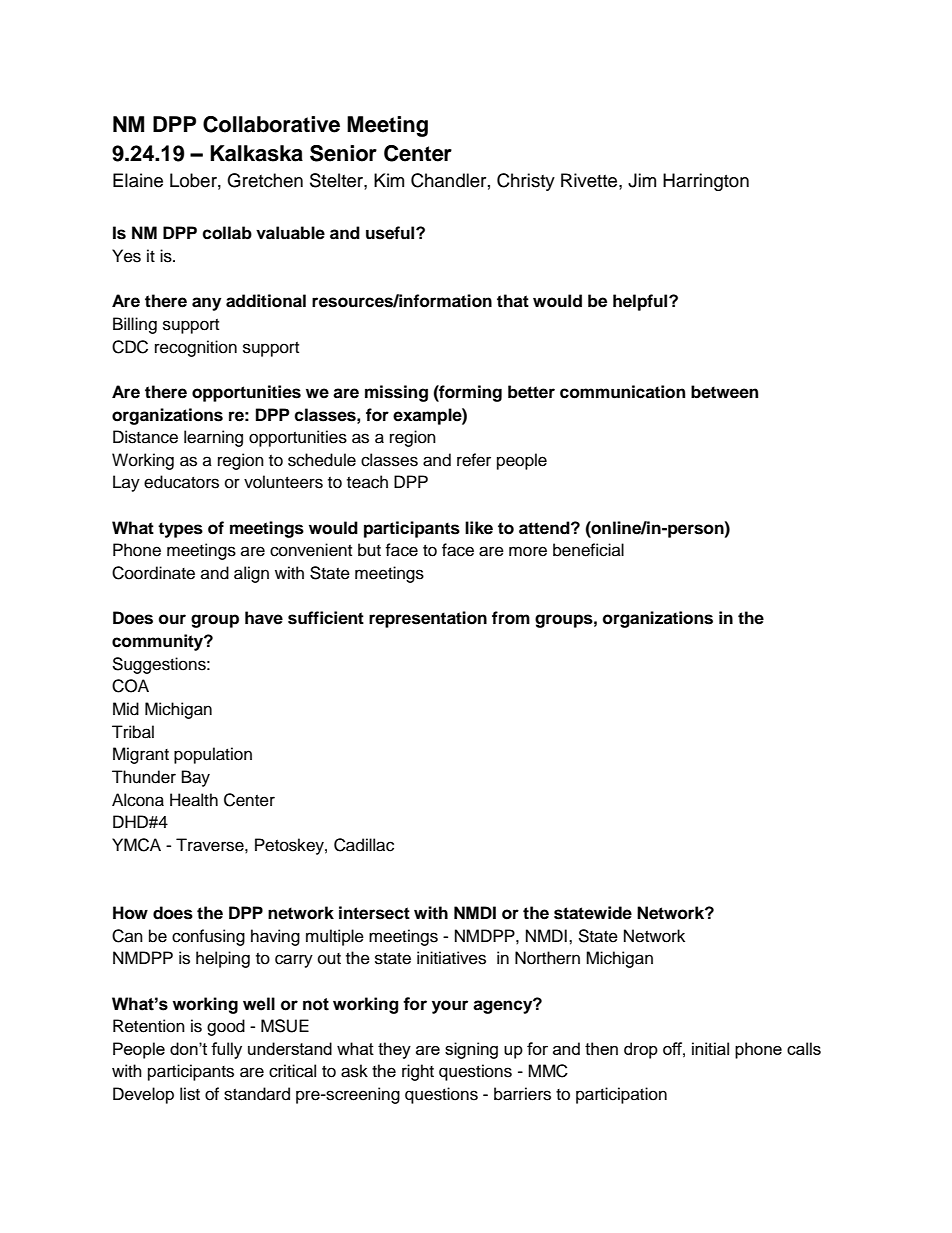 The height and width of the document is (1233, 952). I want to click on Harrington, so click(706, 182).
